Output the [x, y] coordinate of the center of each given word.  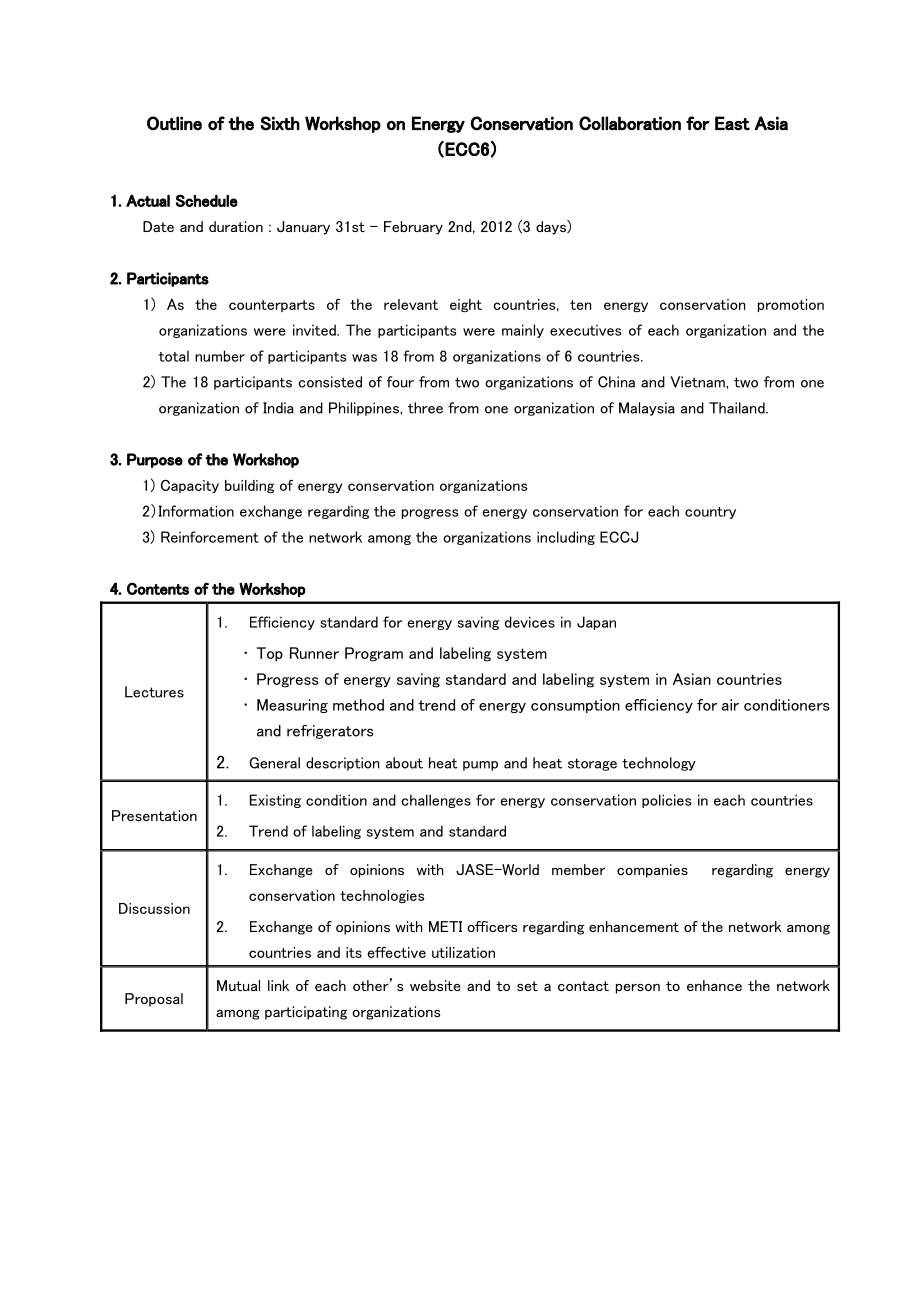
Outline [174, 123]
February [413, 228]
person [638, 989]
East [732, 123]
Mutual [238, 985]
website [435, 985]
